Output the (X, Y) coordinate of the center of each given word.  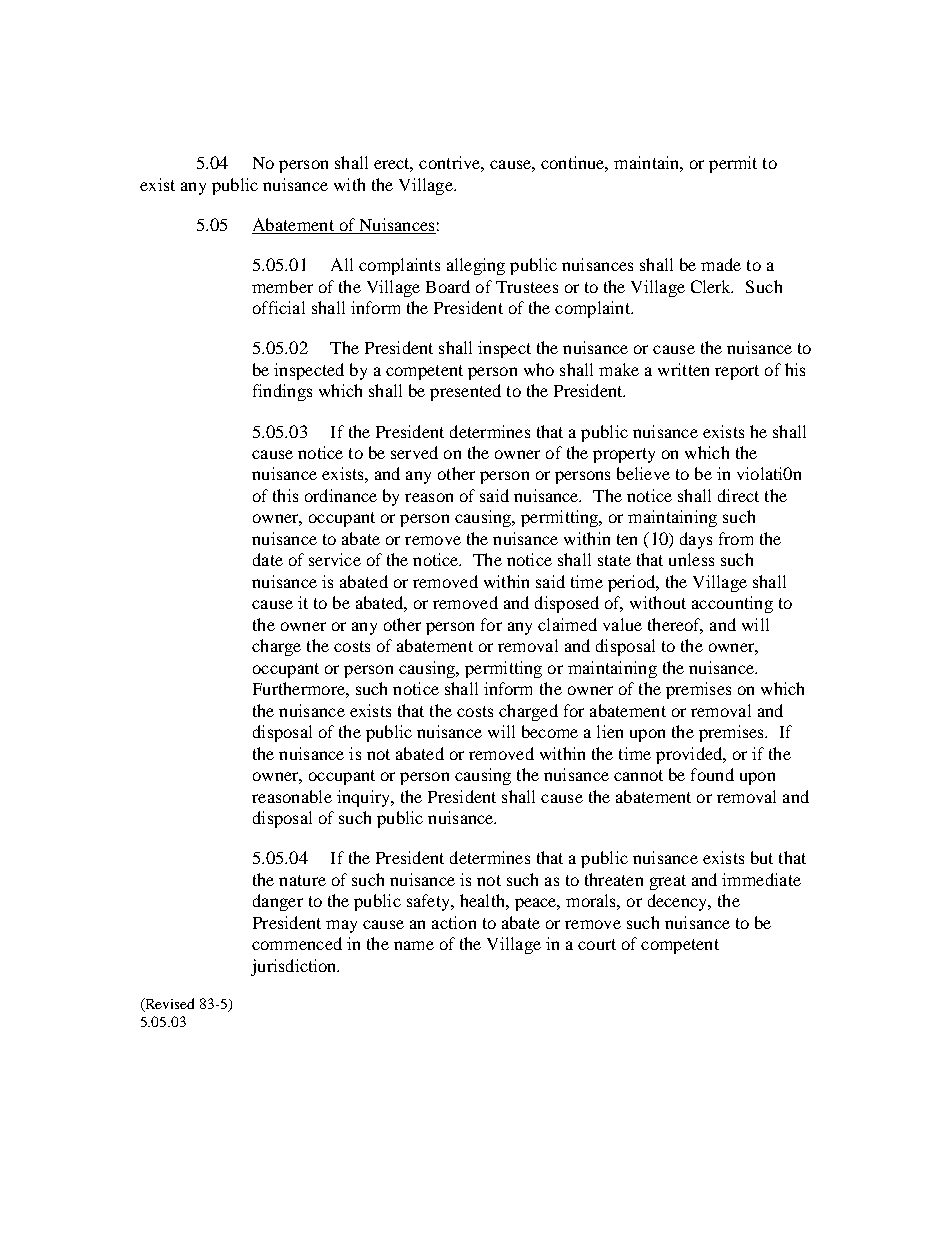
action (454, 922)
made (721, 264)
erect (393, 165)
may (341, 926)
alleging (476, 266)
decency (679, 902)
